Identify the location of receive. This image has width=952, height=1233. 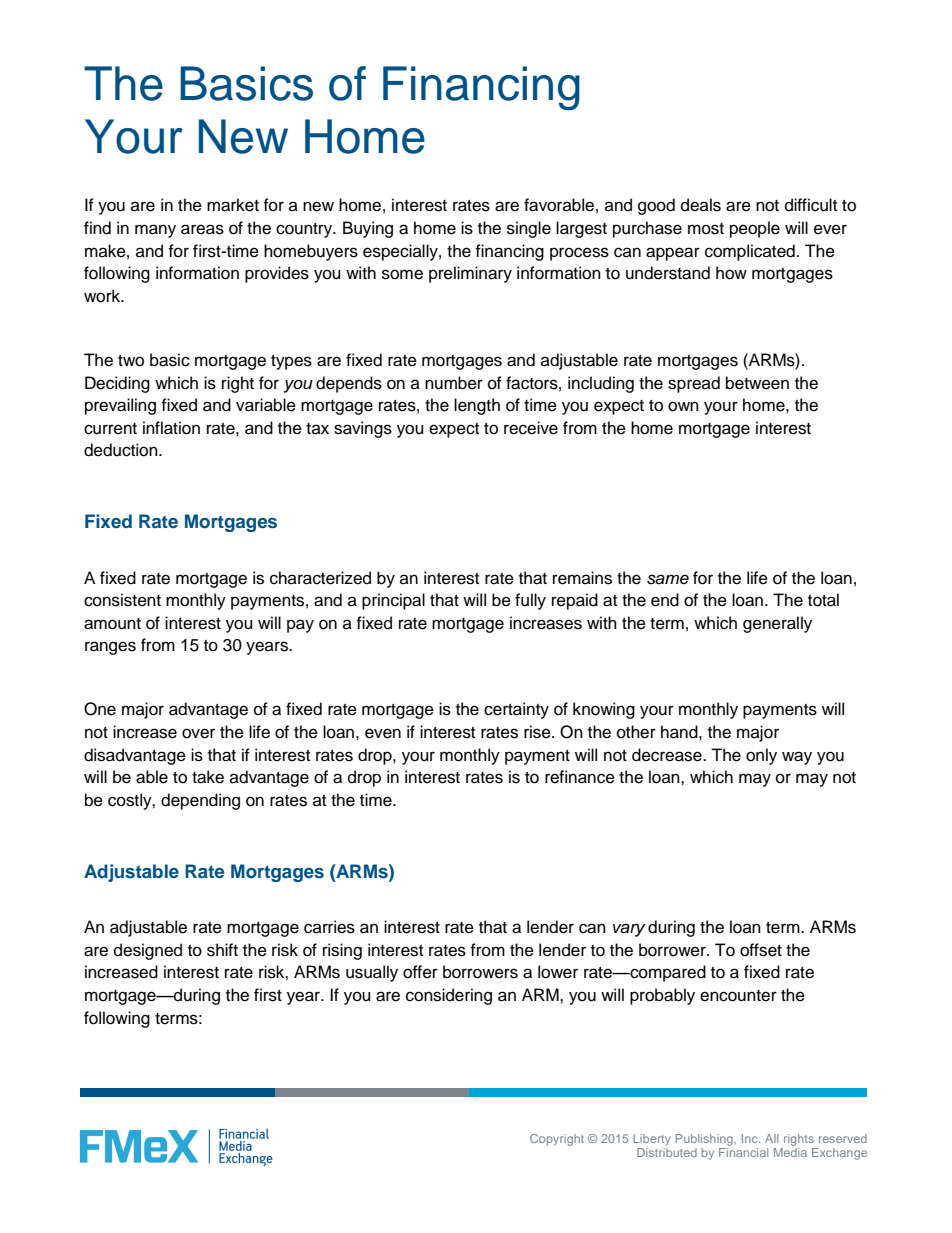
(531, 428).
